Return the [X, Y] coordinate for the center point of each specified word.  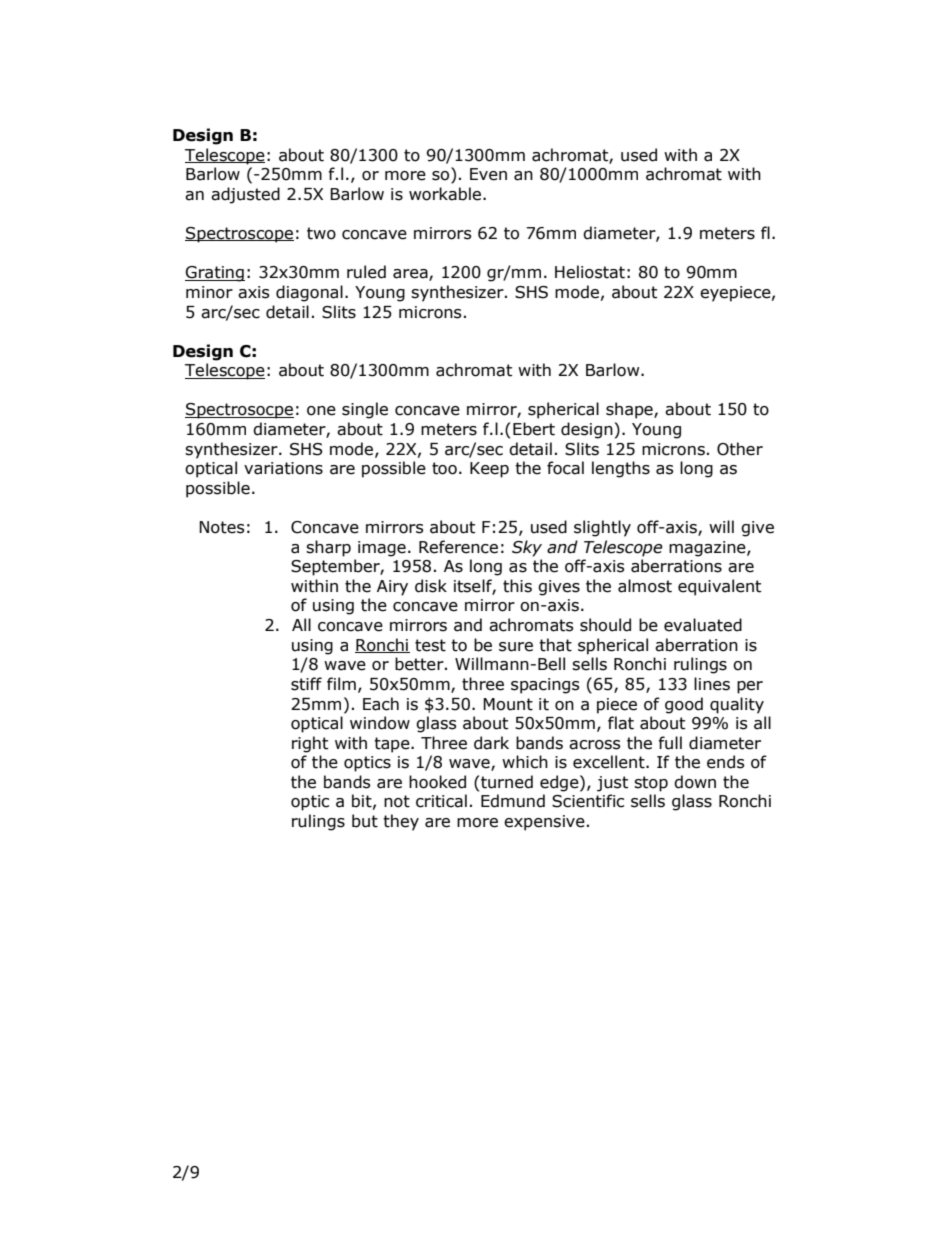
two [321, 233]
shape [630, 410]
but [365, 821]
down [695, 782]
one [321, 411]
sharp [328, 548]
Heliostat [590, 272]
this [517, 586]
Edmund [513, 801]
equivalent [719, 587]
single [365, 410]
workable [446, 194]
